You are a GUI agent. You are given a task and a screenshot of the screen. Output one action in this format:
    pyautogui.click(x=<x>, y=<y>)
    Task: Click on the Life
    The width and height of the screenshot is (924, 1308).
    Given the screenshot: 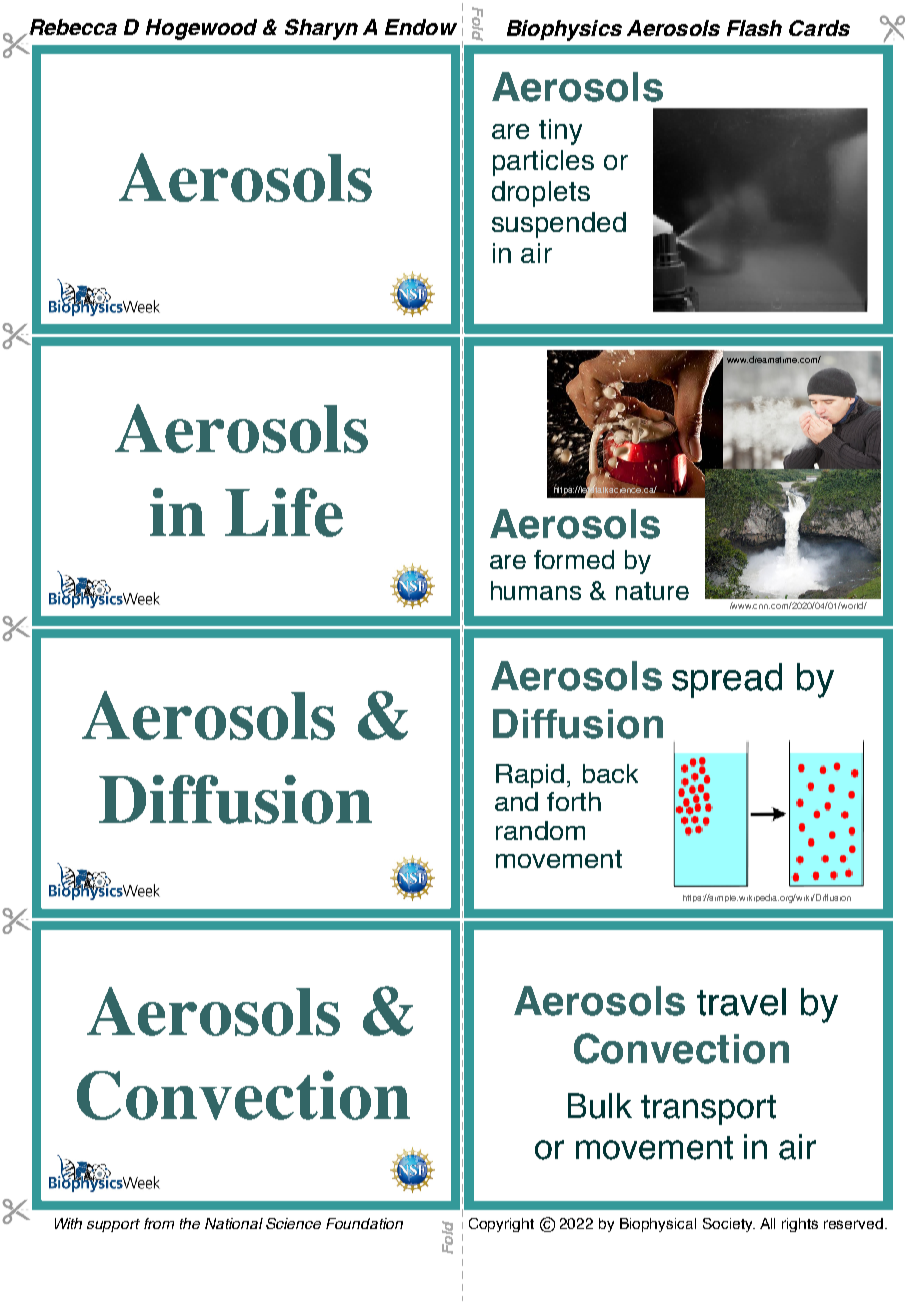 What is the action you would take?
    pyautogui.click(x=284, y=512)
